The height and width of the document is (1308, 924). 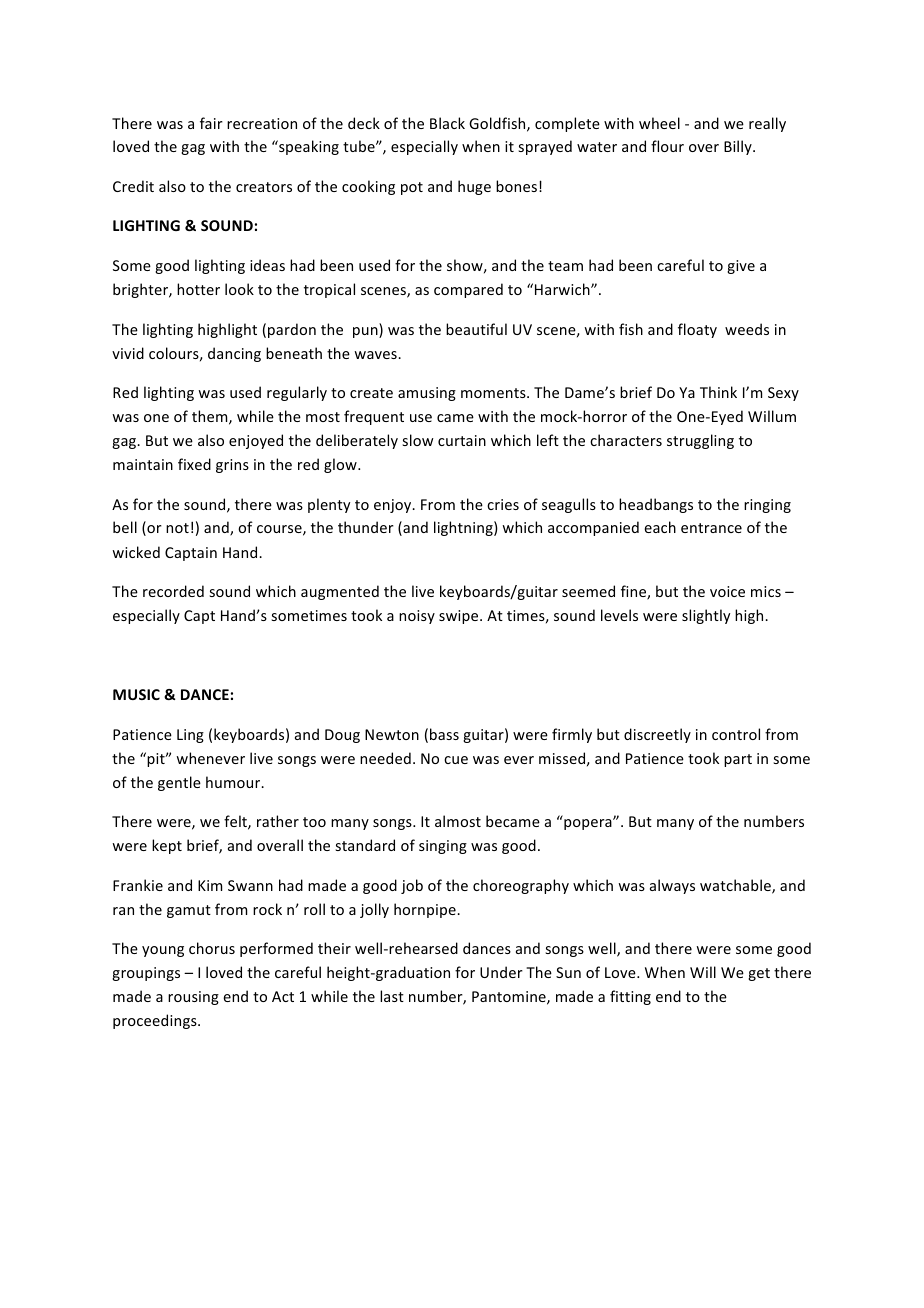 What do you see at coordinates (739, 147) in the document?
I see `Billy` at bounding box center [739, 147].
